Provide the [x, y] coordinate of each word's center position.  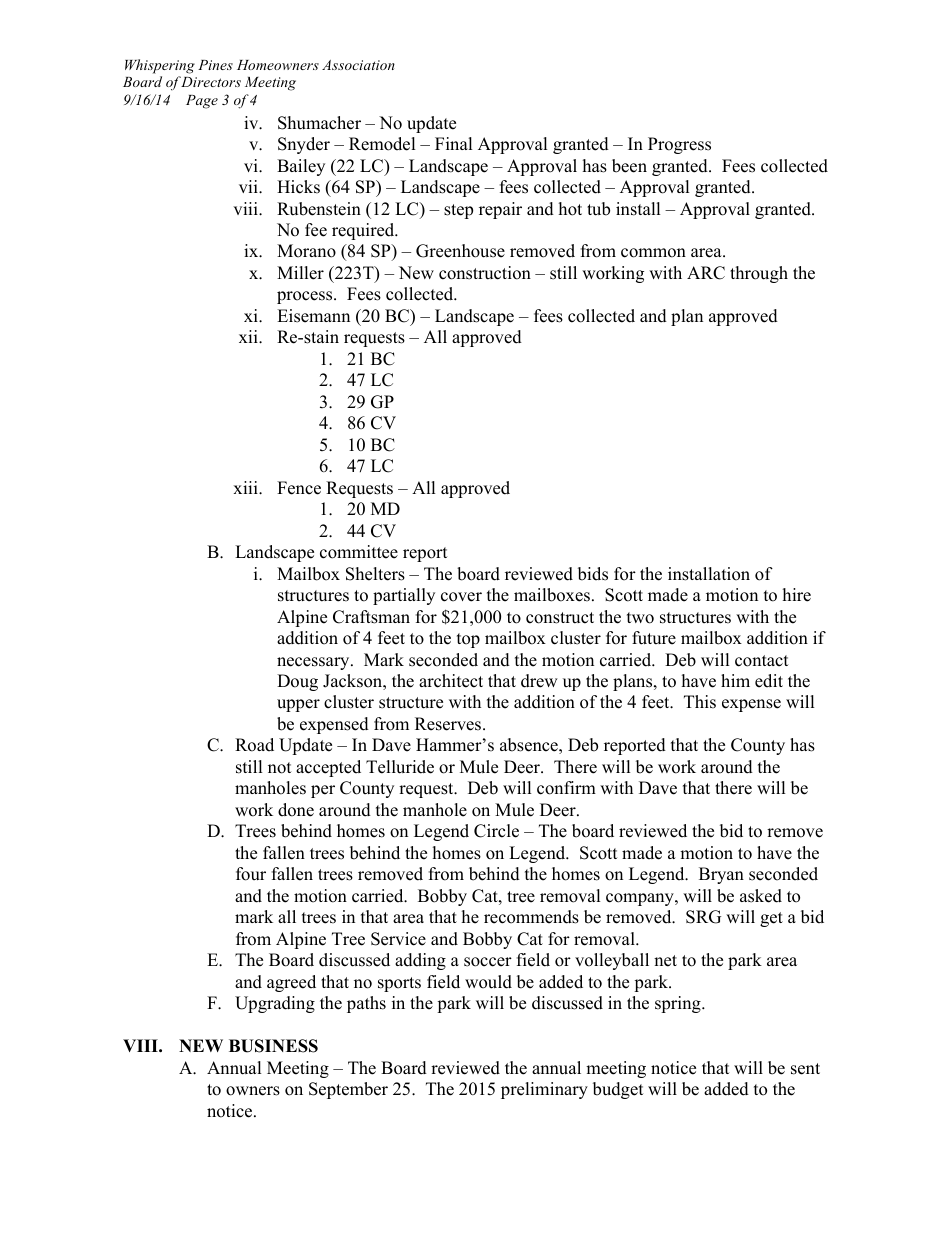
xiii [247, 487]
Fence [299, 488]
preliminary [544, 1090]
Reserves [449, 724]
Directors [211, 82]
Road [254, 745]
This [700, 702]
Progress [679, 145]
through [759, 274]
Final [454, 143]
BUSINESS [273, 1046]
